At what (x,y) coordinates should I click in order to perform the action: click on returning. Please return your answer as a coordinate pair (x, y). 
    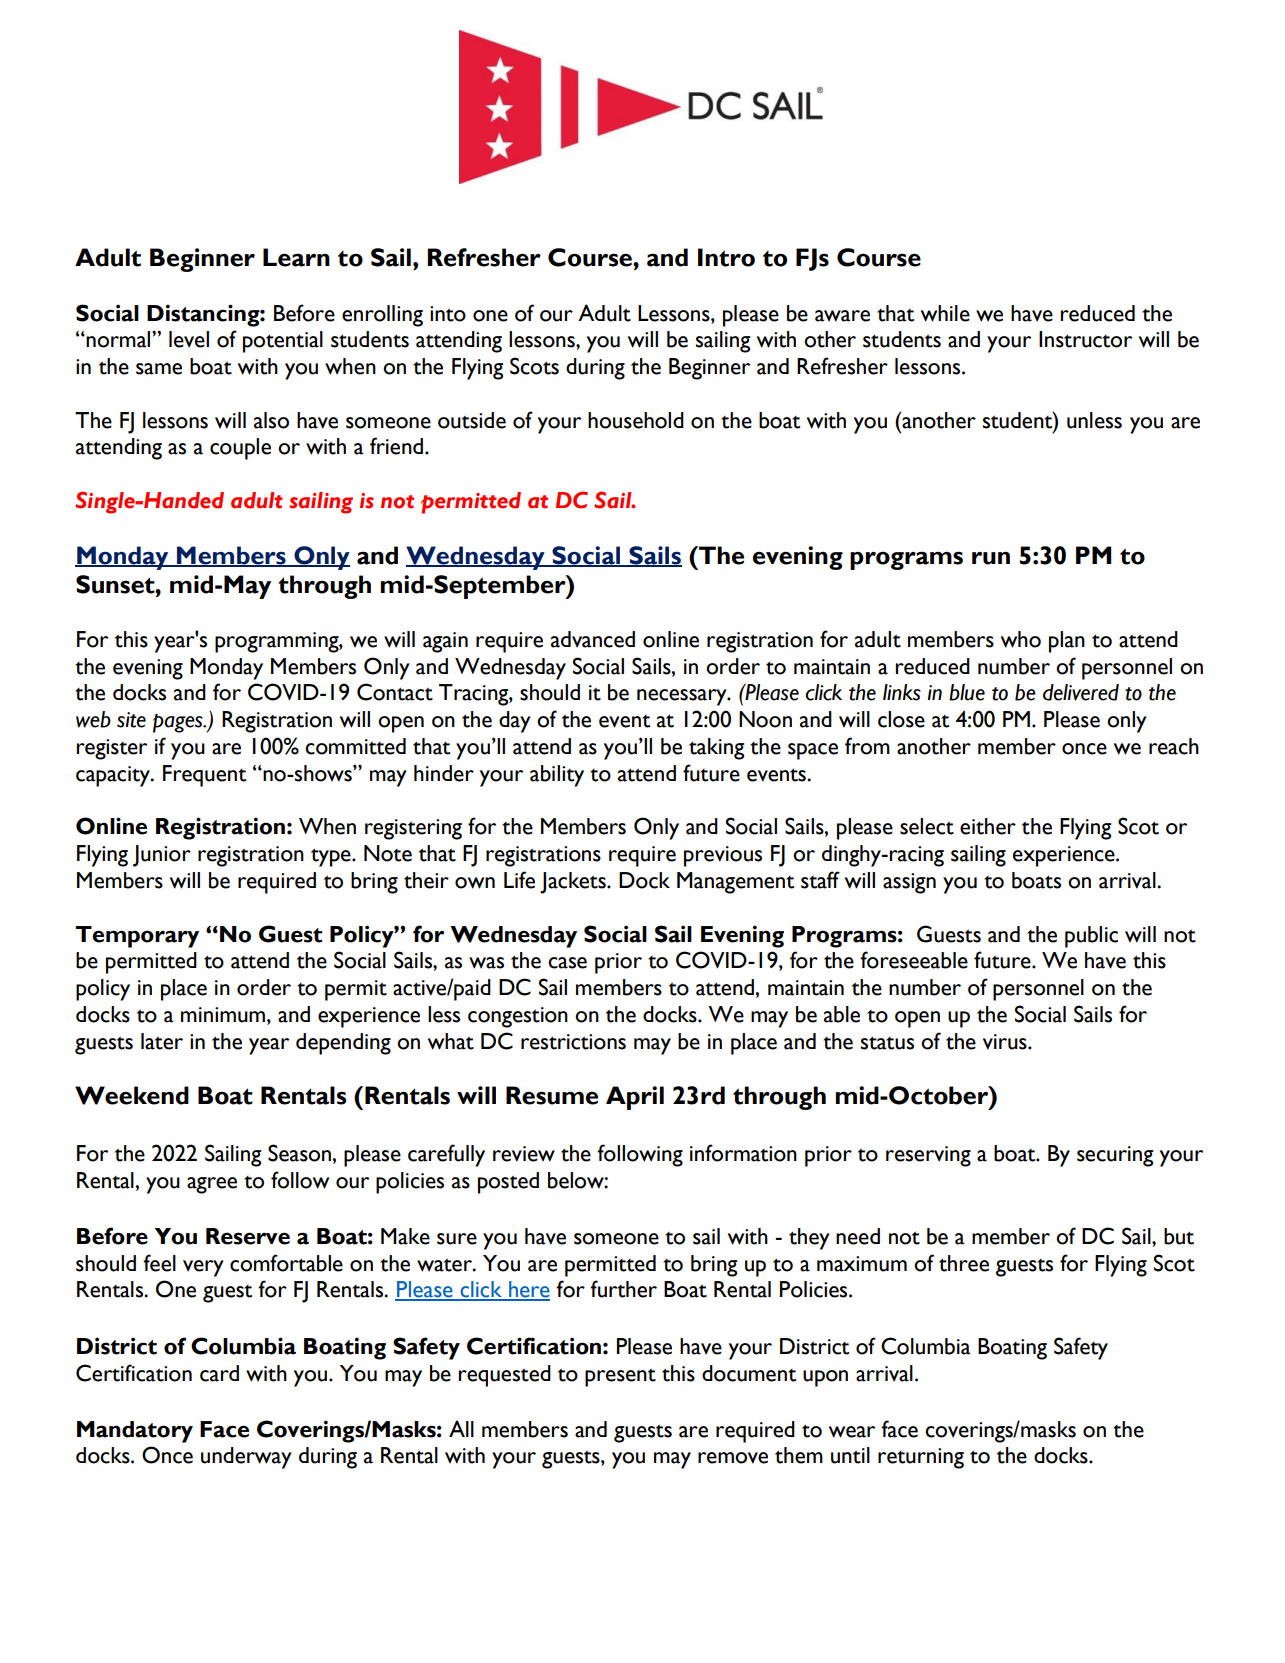
    Looking at the image, I should click on (921, 1458).
